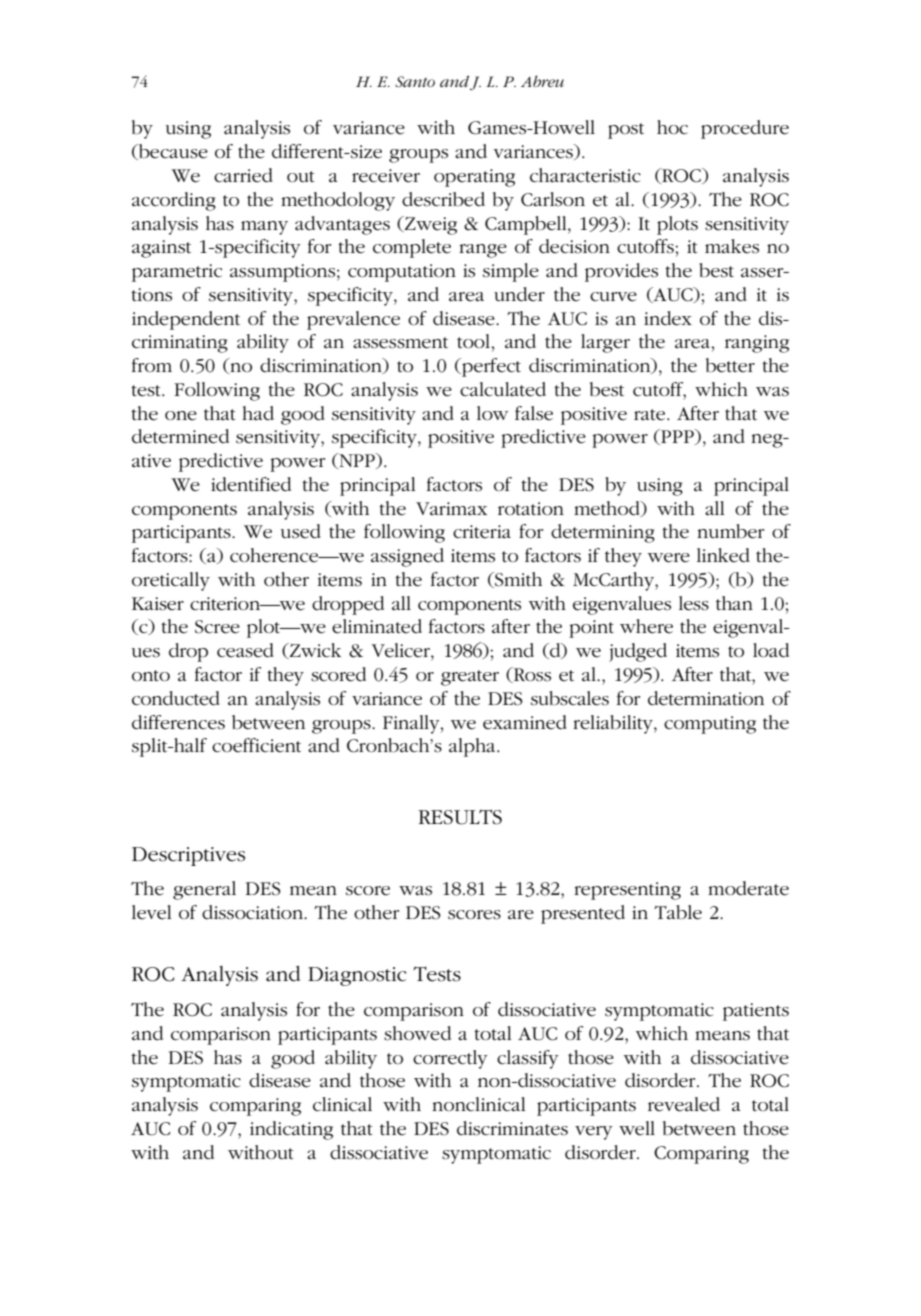 This screenshot has height=1316, width=921. Describe the element at coordinates (503, 389) in the screenshot. I see `calculated` at that location.
